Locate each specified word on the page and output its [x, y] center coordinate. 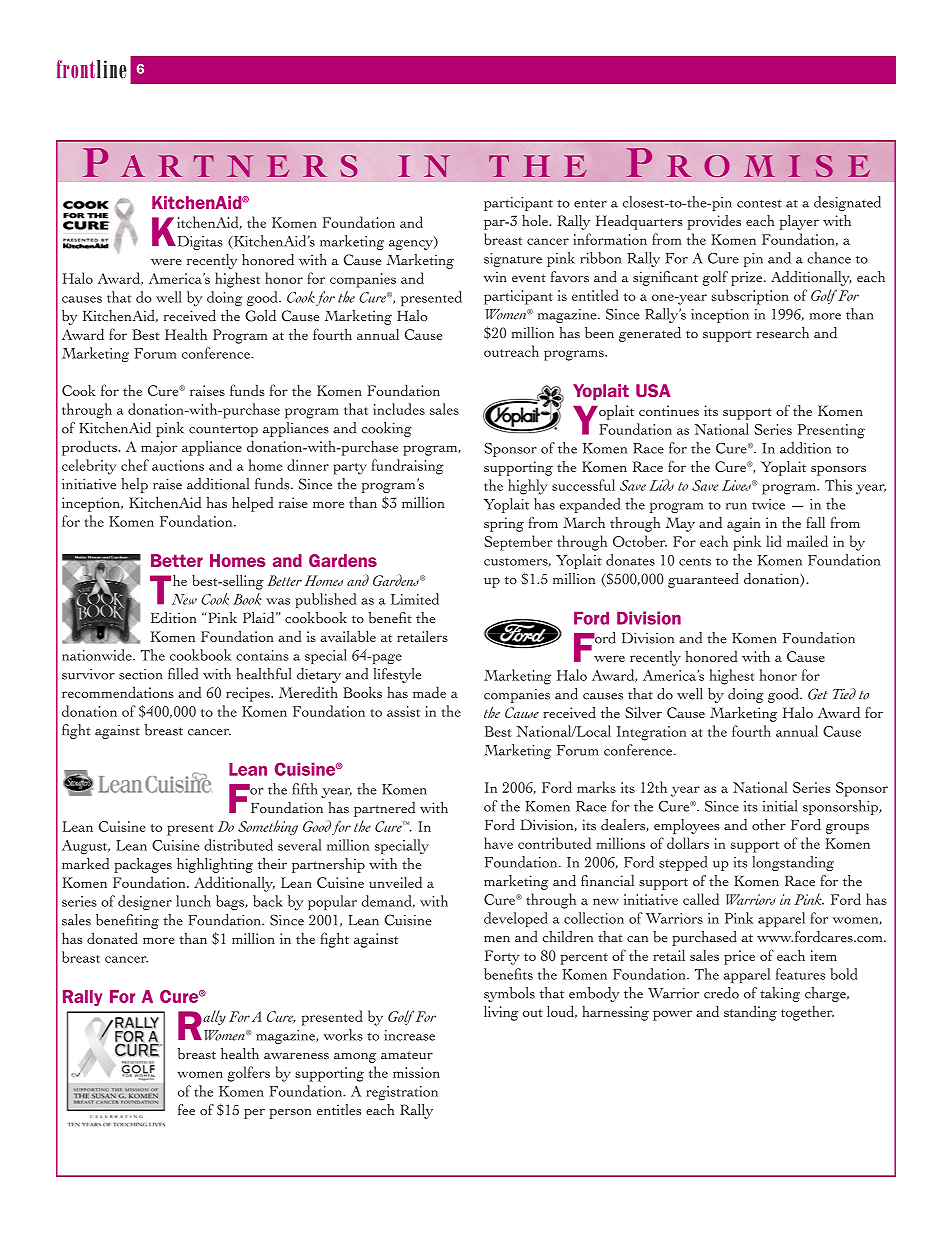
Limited [415, 599]
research [783, 332]
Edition [173, 617]
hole [536, 220]
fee [186, 1110]
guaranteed [703, 580]
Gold [260, 316]
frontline [92, 69]
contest [759, 203]
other [769, 824]
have [498, 843]
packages [143, 865]
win [495, 276]
